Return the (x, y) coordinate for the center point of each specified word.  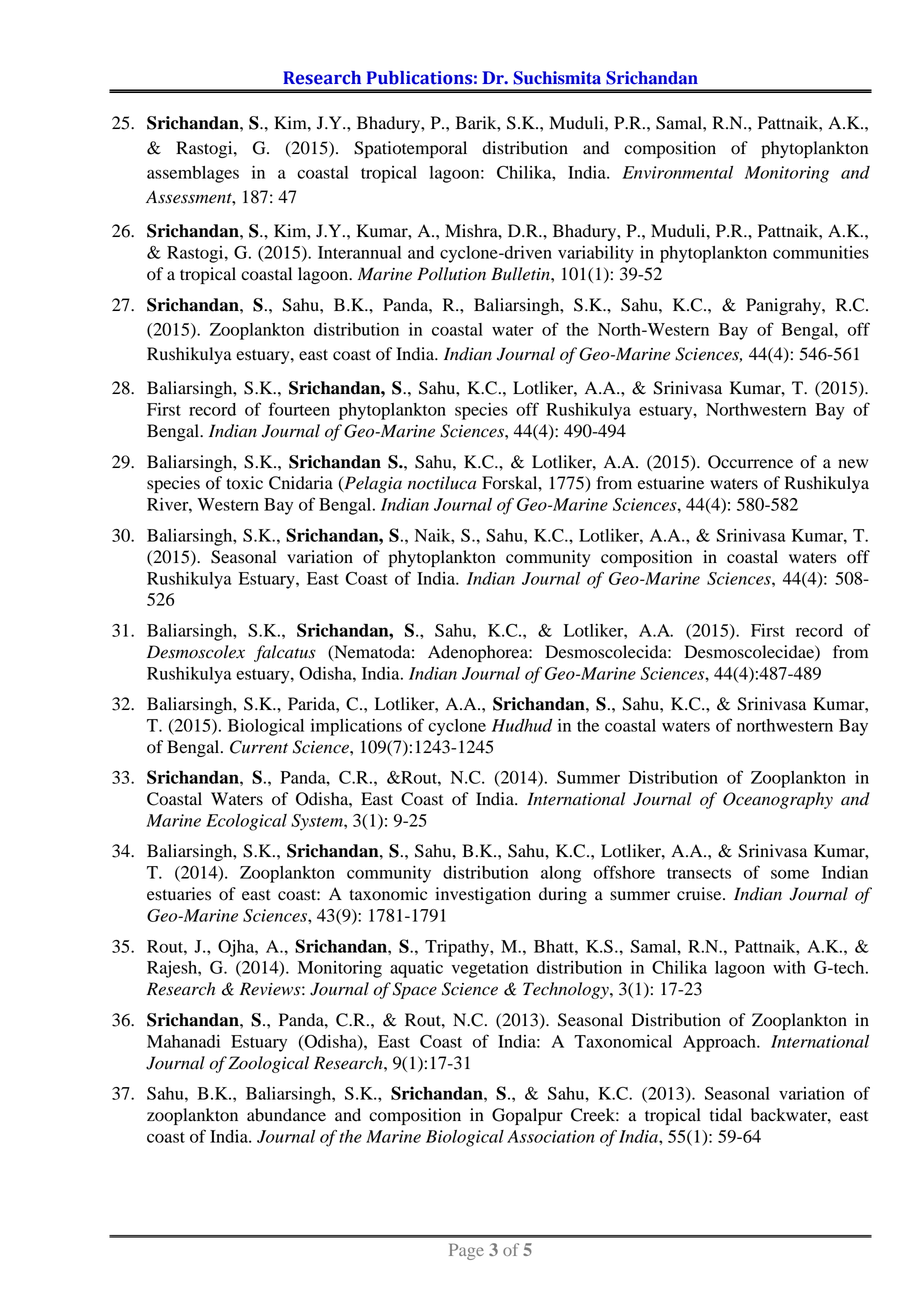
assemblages (193, 174)
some (790, 874)
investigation (483, 895)
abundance (286, 1115)
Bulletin (521, 274)
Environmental (677, 172)
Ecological (246, 822)
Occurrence (750, 462)
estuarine (671, 483)
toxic (244, 483)
